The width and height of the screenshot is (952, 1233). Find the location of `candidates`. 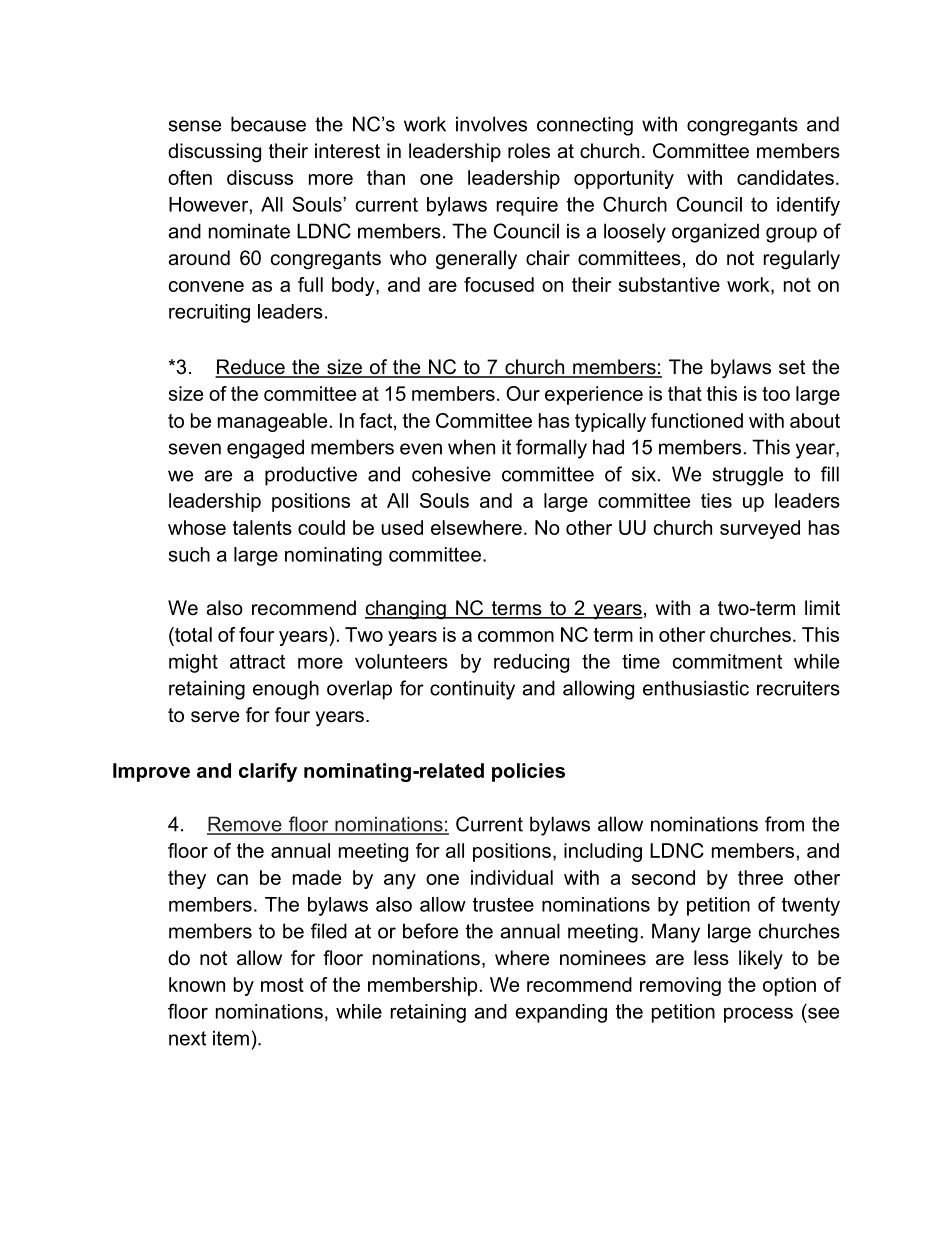

candidates is located at coordinates (785, 177).
